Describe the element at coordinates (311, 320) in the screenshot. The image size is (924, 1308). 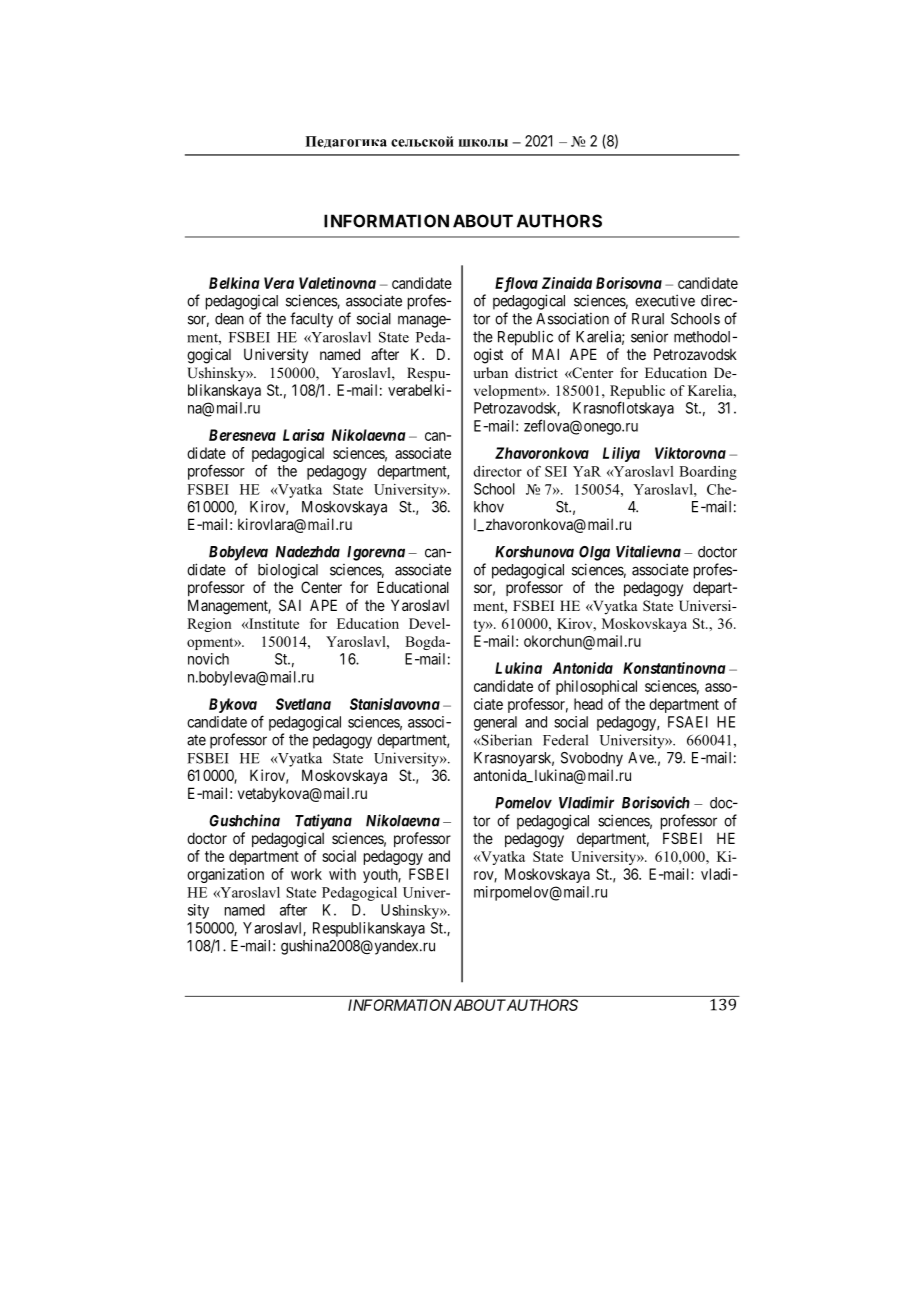
I see `faculty` at that location.
